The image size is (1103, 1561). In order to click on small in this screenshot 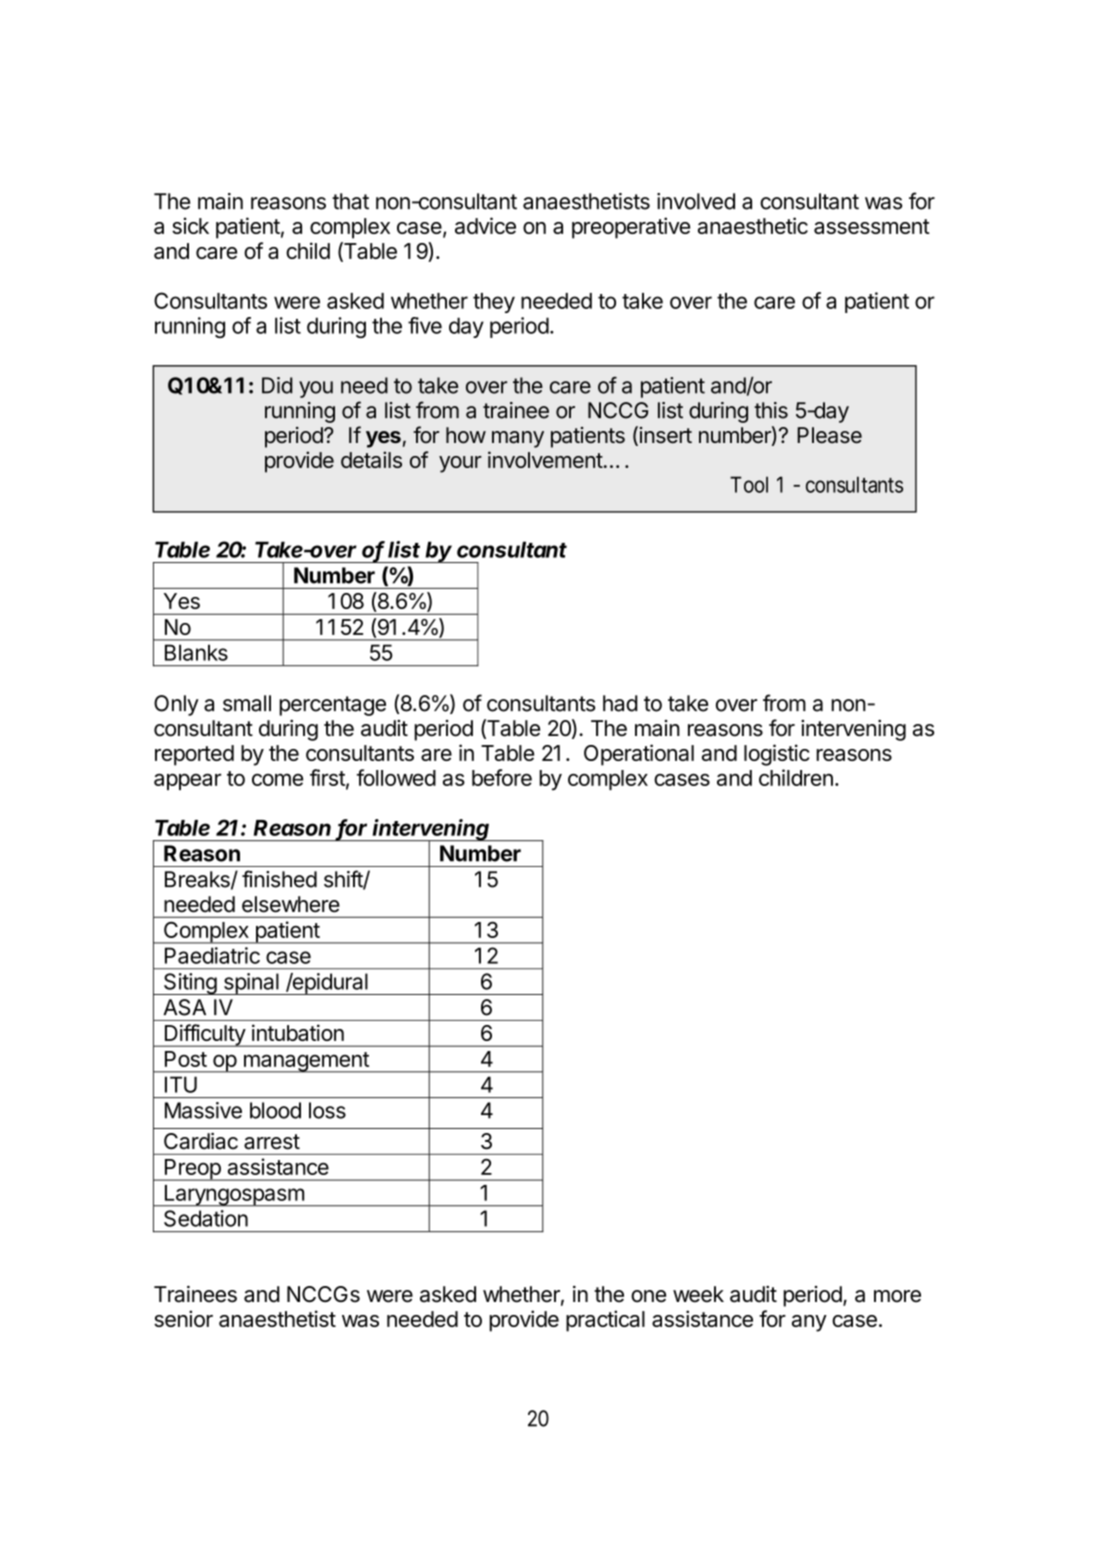, I will do `click(247, 703)`.
